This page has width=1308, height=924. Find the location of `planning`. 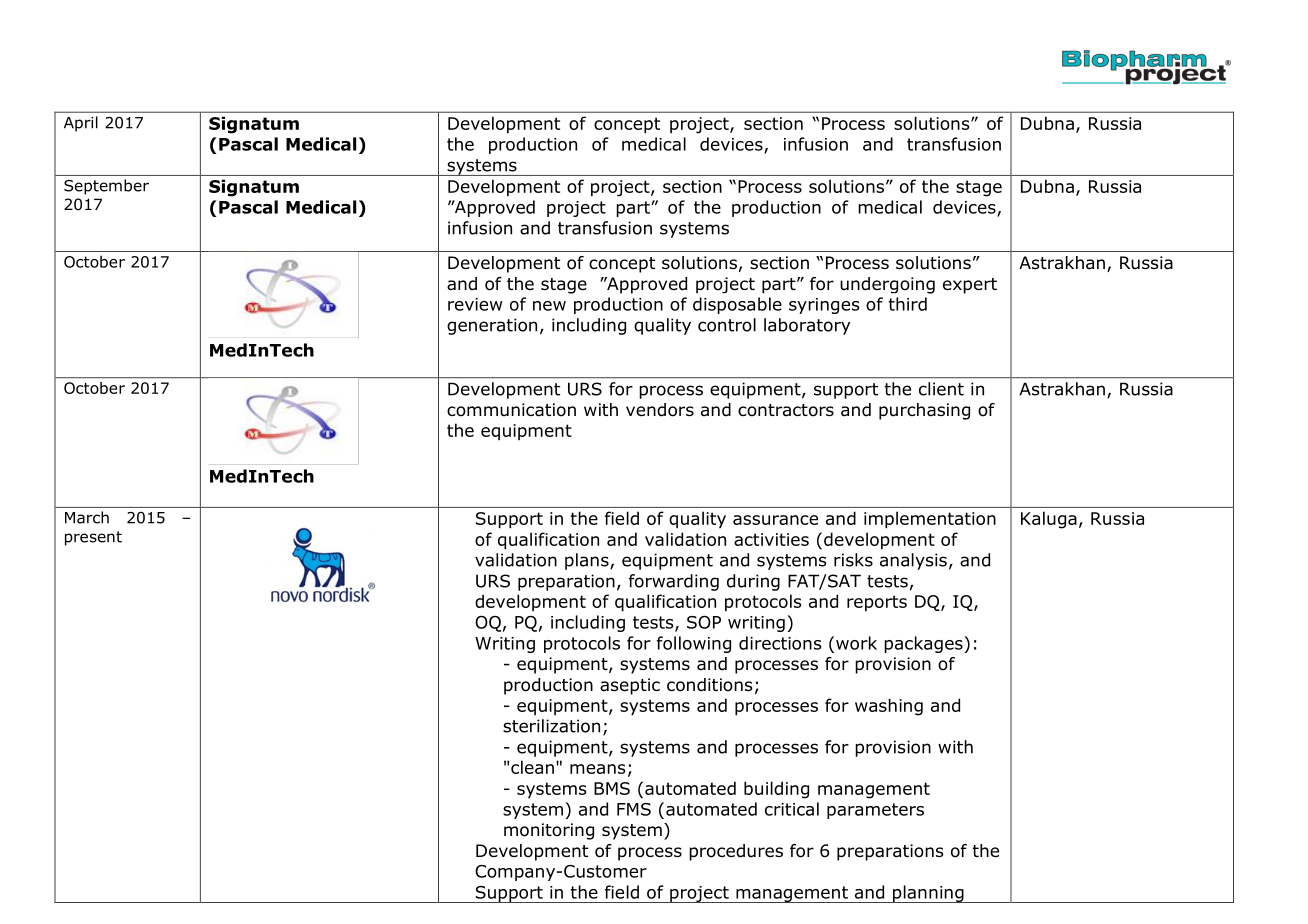

planning is located at coordinates (928, 894).
